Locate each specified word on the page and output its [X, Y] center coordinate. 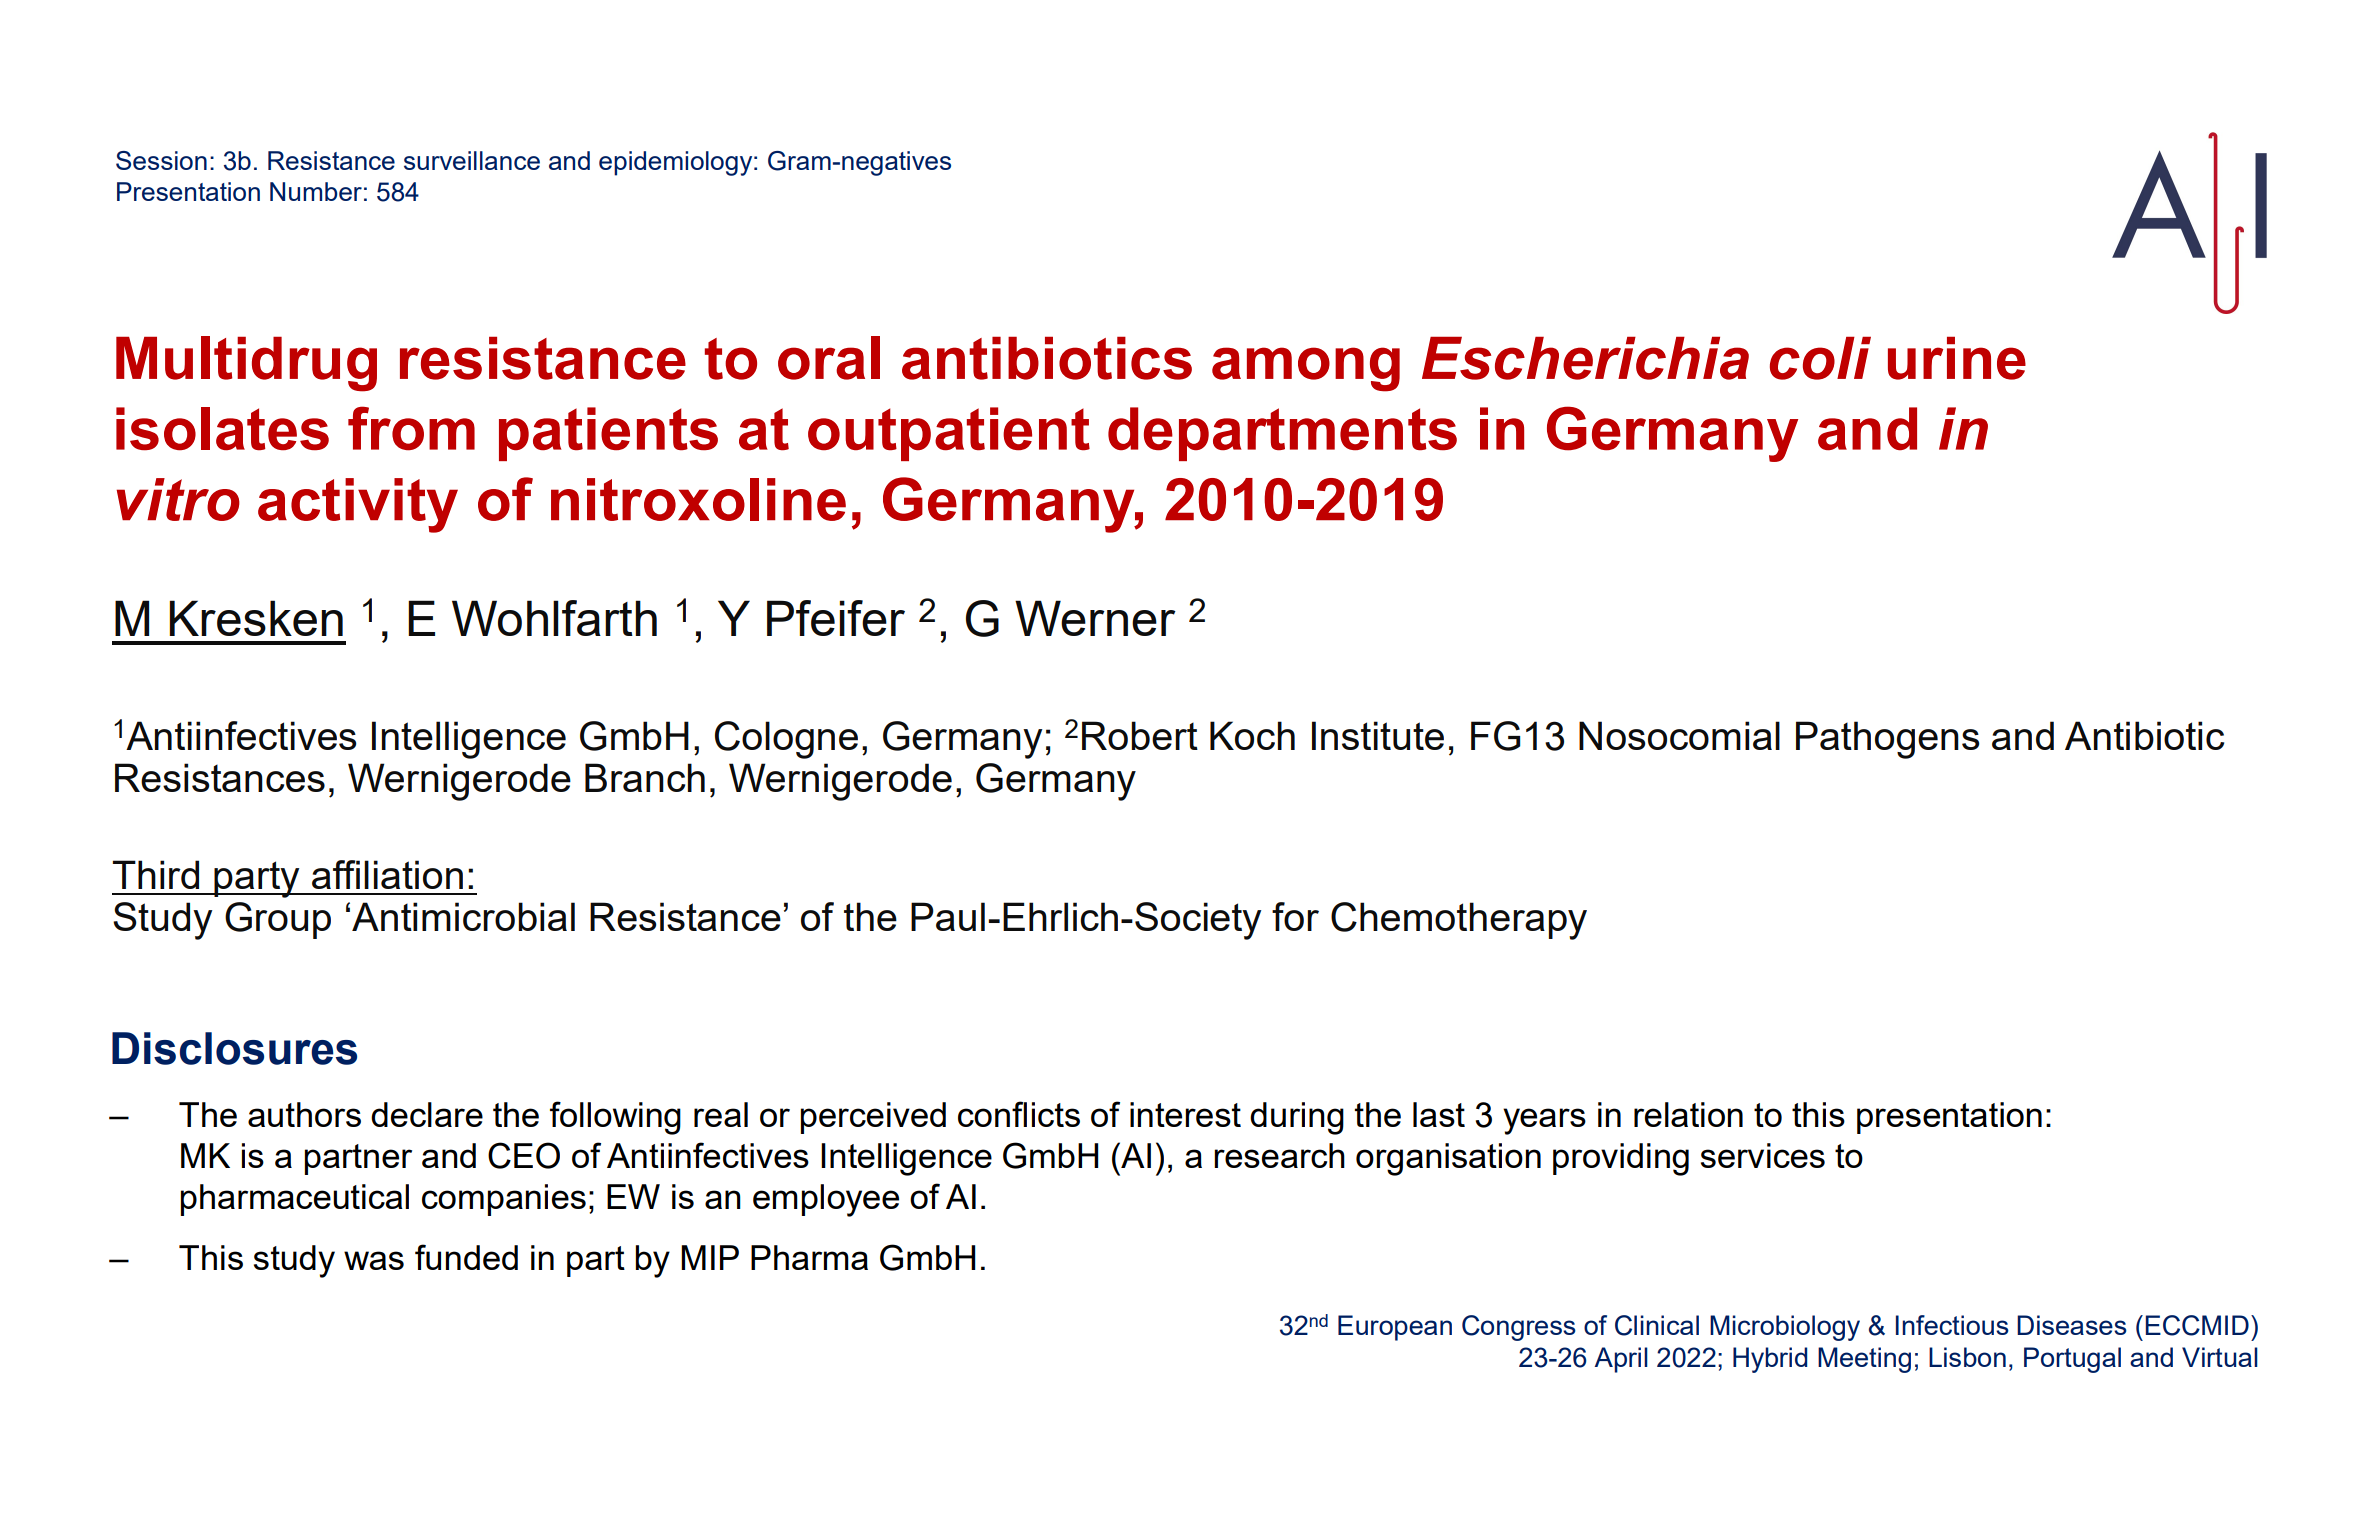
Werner [1095, 618]
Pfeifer [836, 618]
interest [1185, 1114]
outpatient [949, 434]
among [1306, 369]
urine [1957, 358]
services [1763, 1155]
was [374, 1260]
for [1295, 916]
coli [1820, 358]
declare [427, 1114]
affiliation [387, 874]
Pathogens [1888, 740]
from [411, 428]
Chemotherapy [1459, 921]
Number [316, 191]
